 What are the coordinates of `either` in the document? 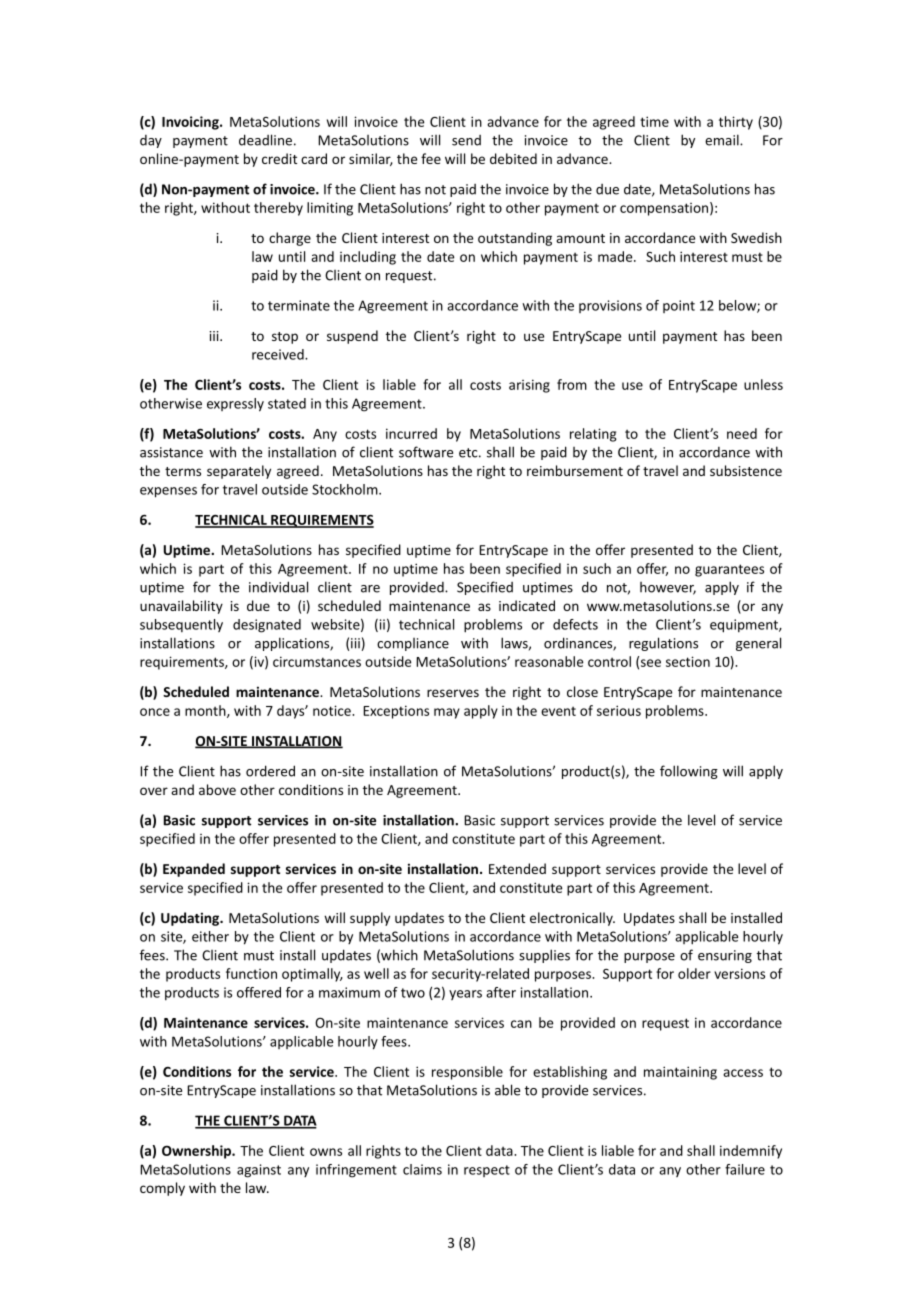 It's located at (210, 936).
